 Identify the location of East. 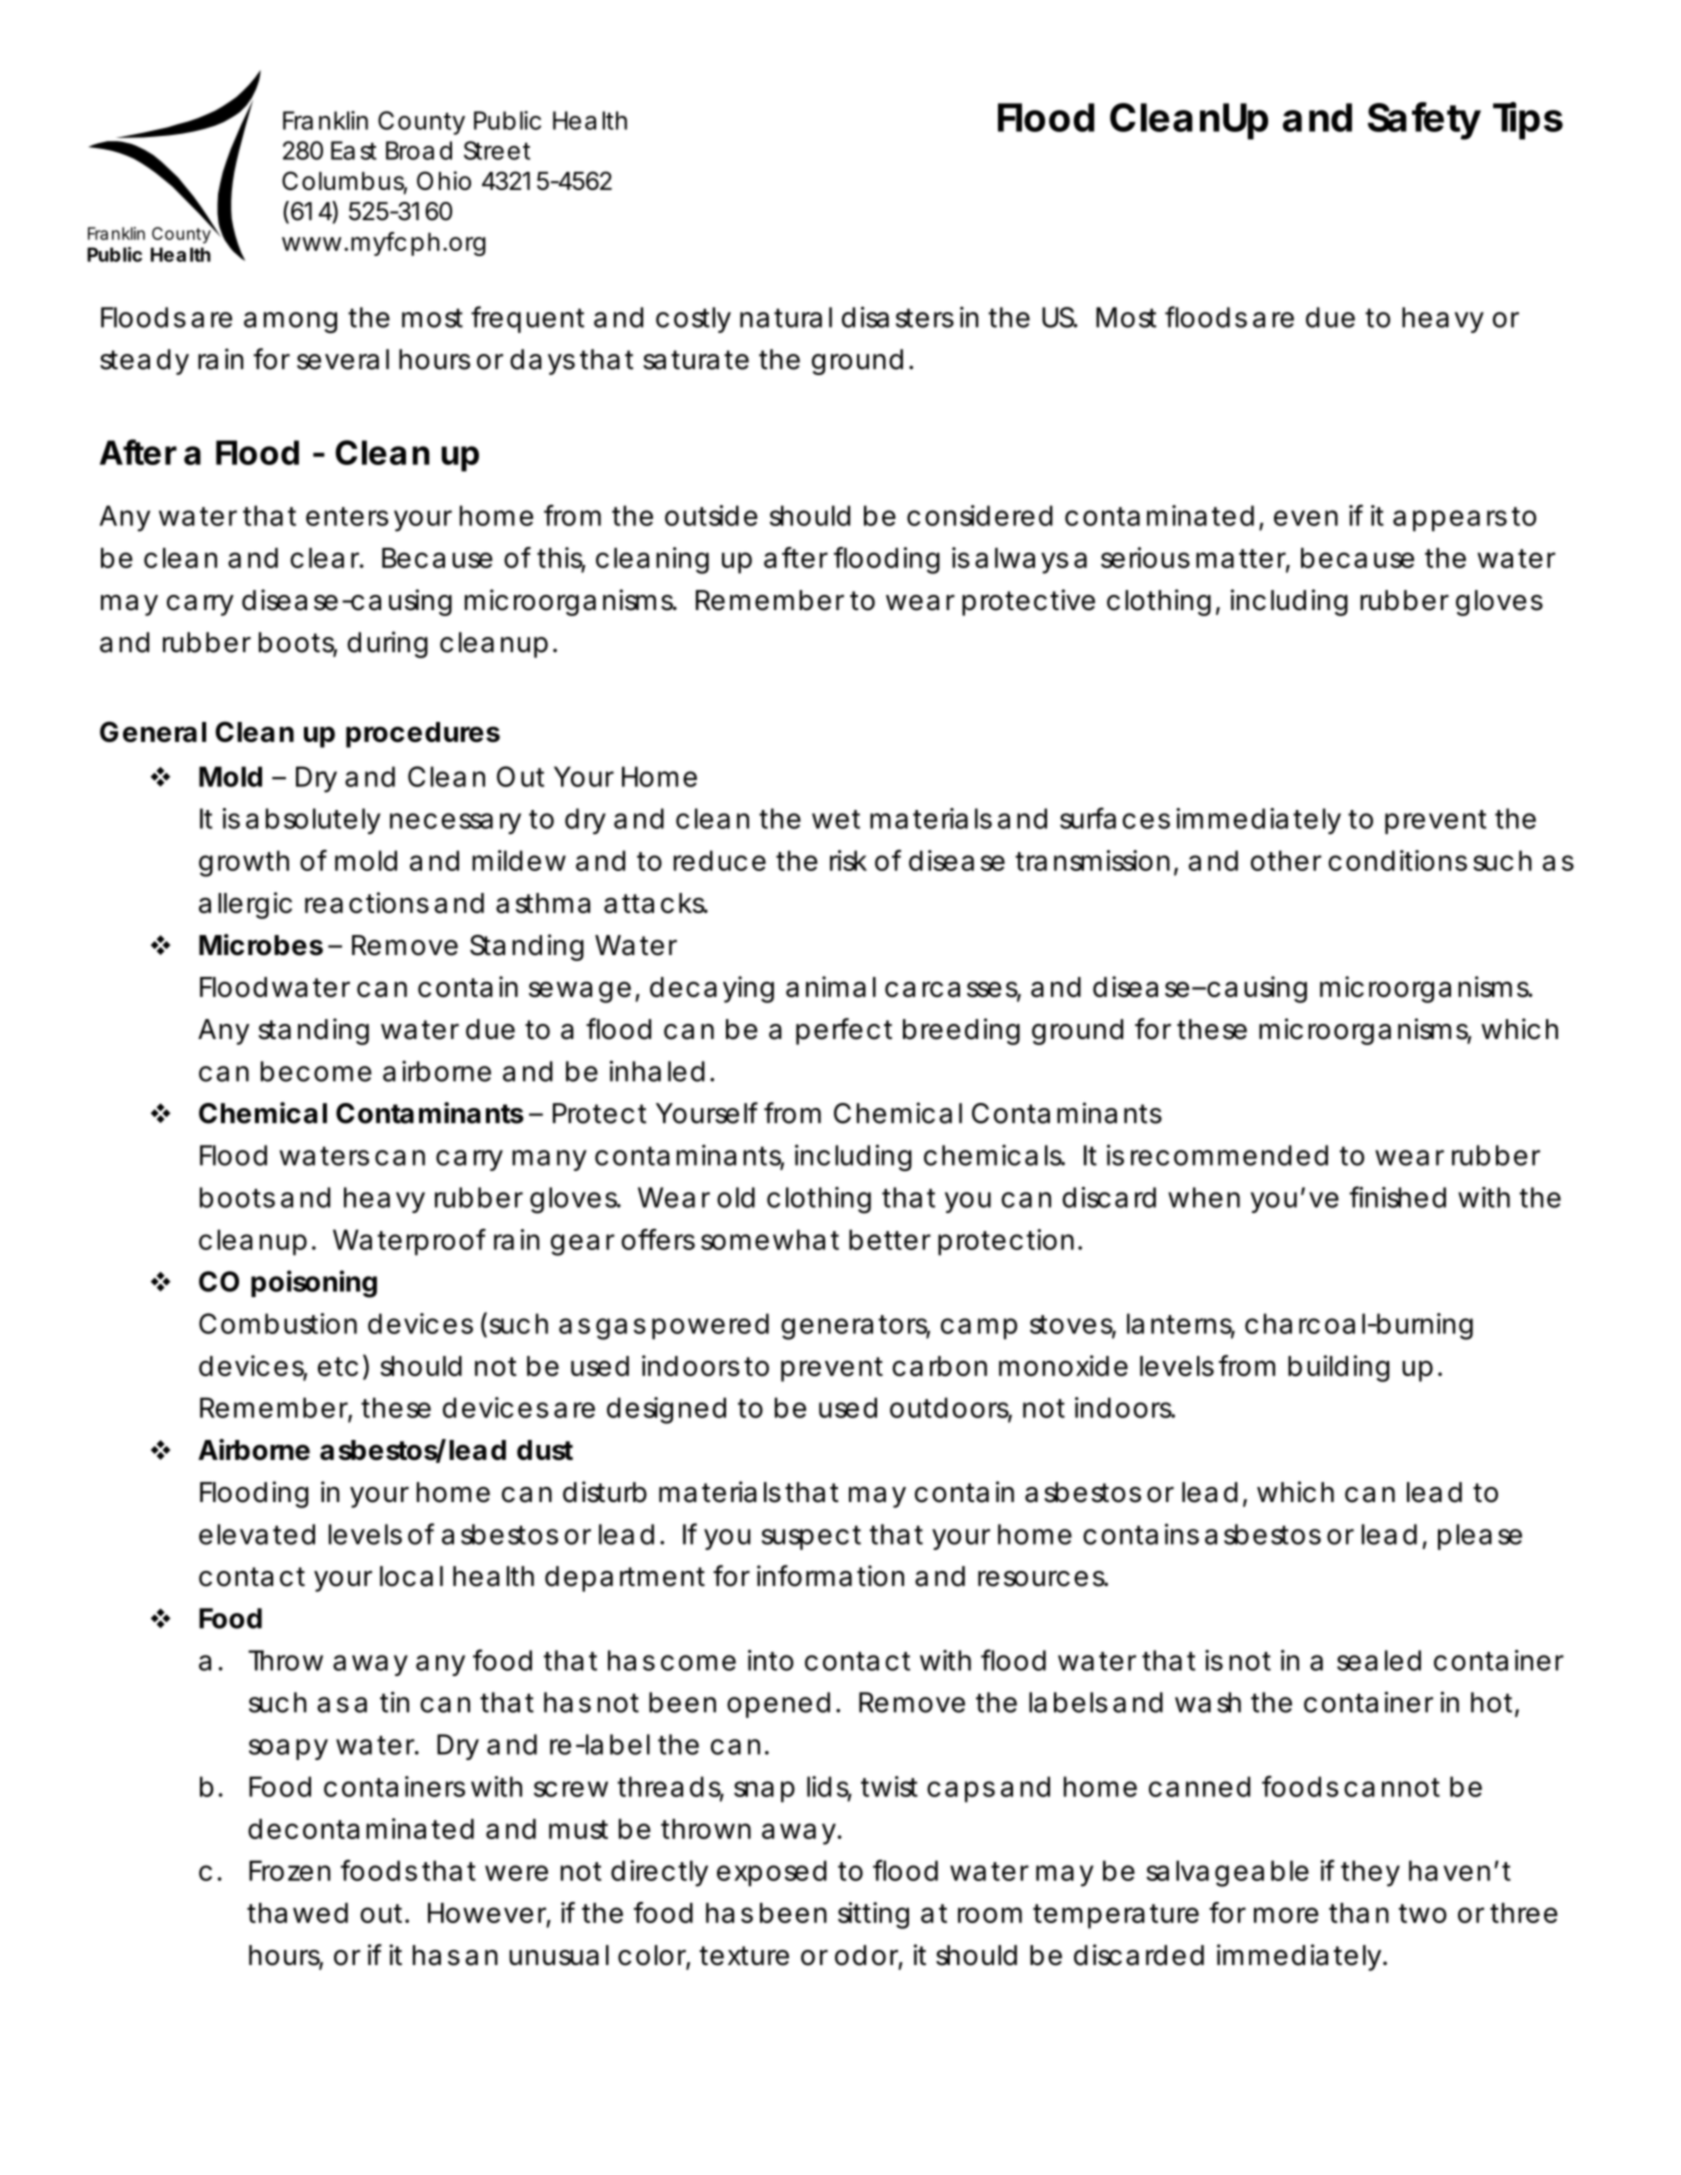
(354, 150).
